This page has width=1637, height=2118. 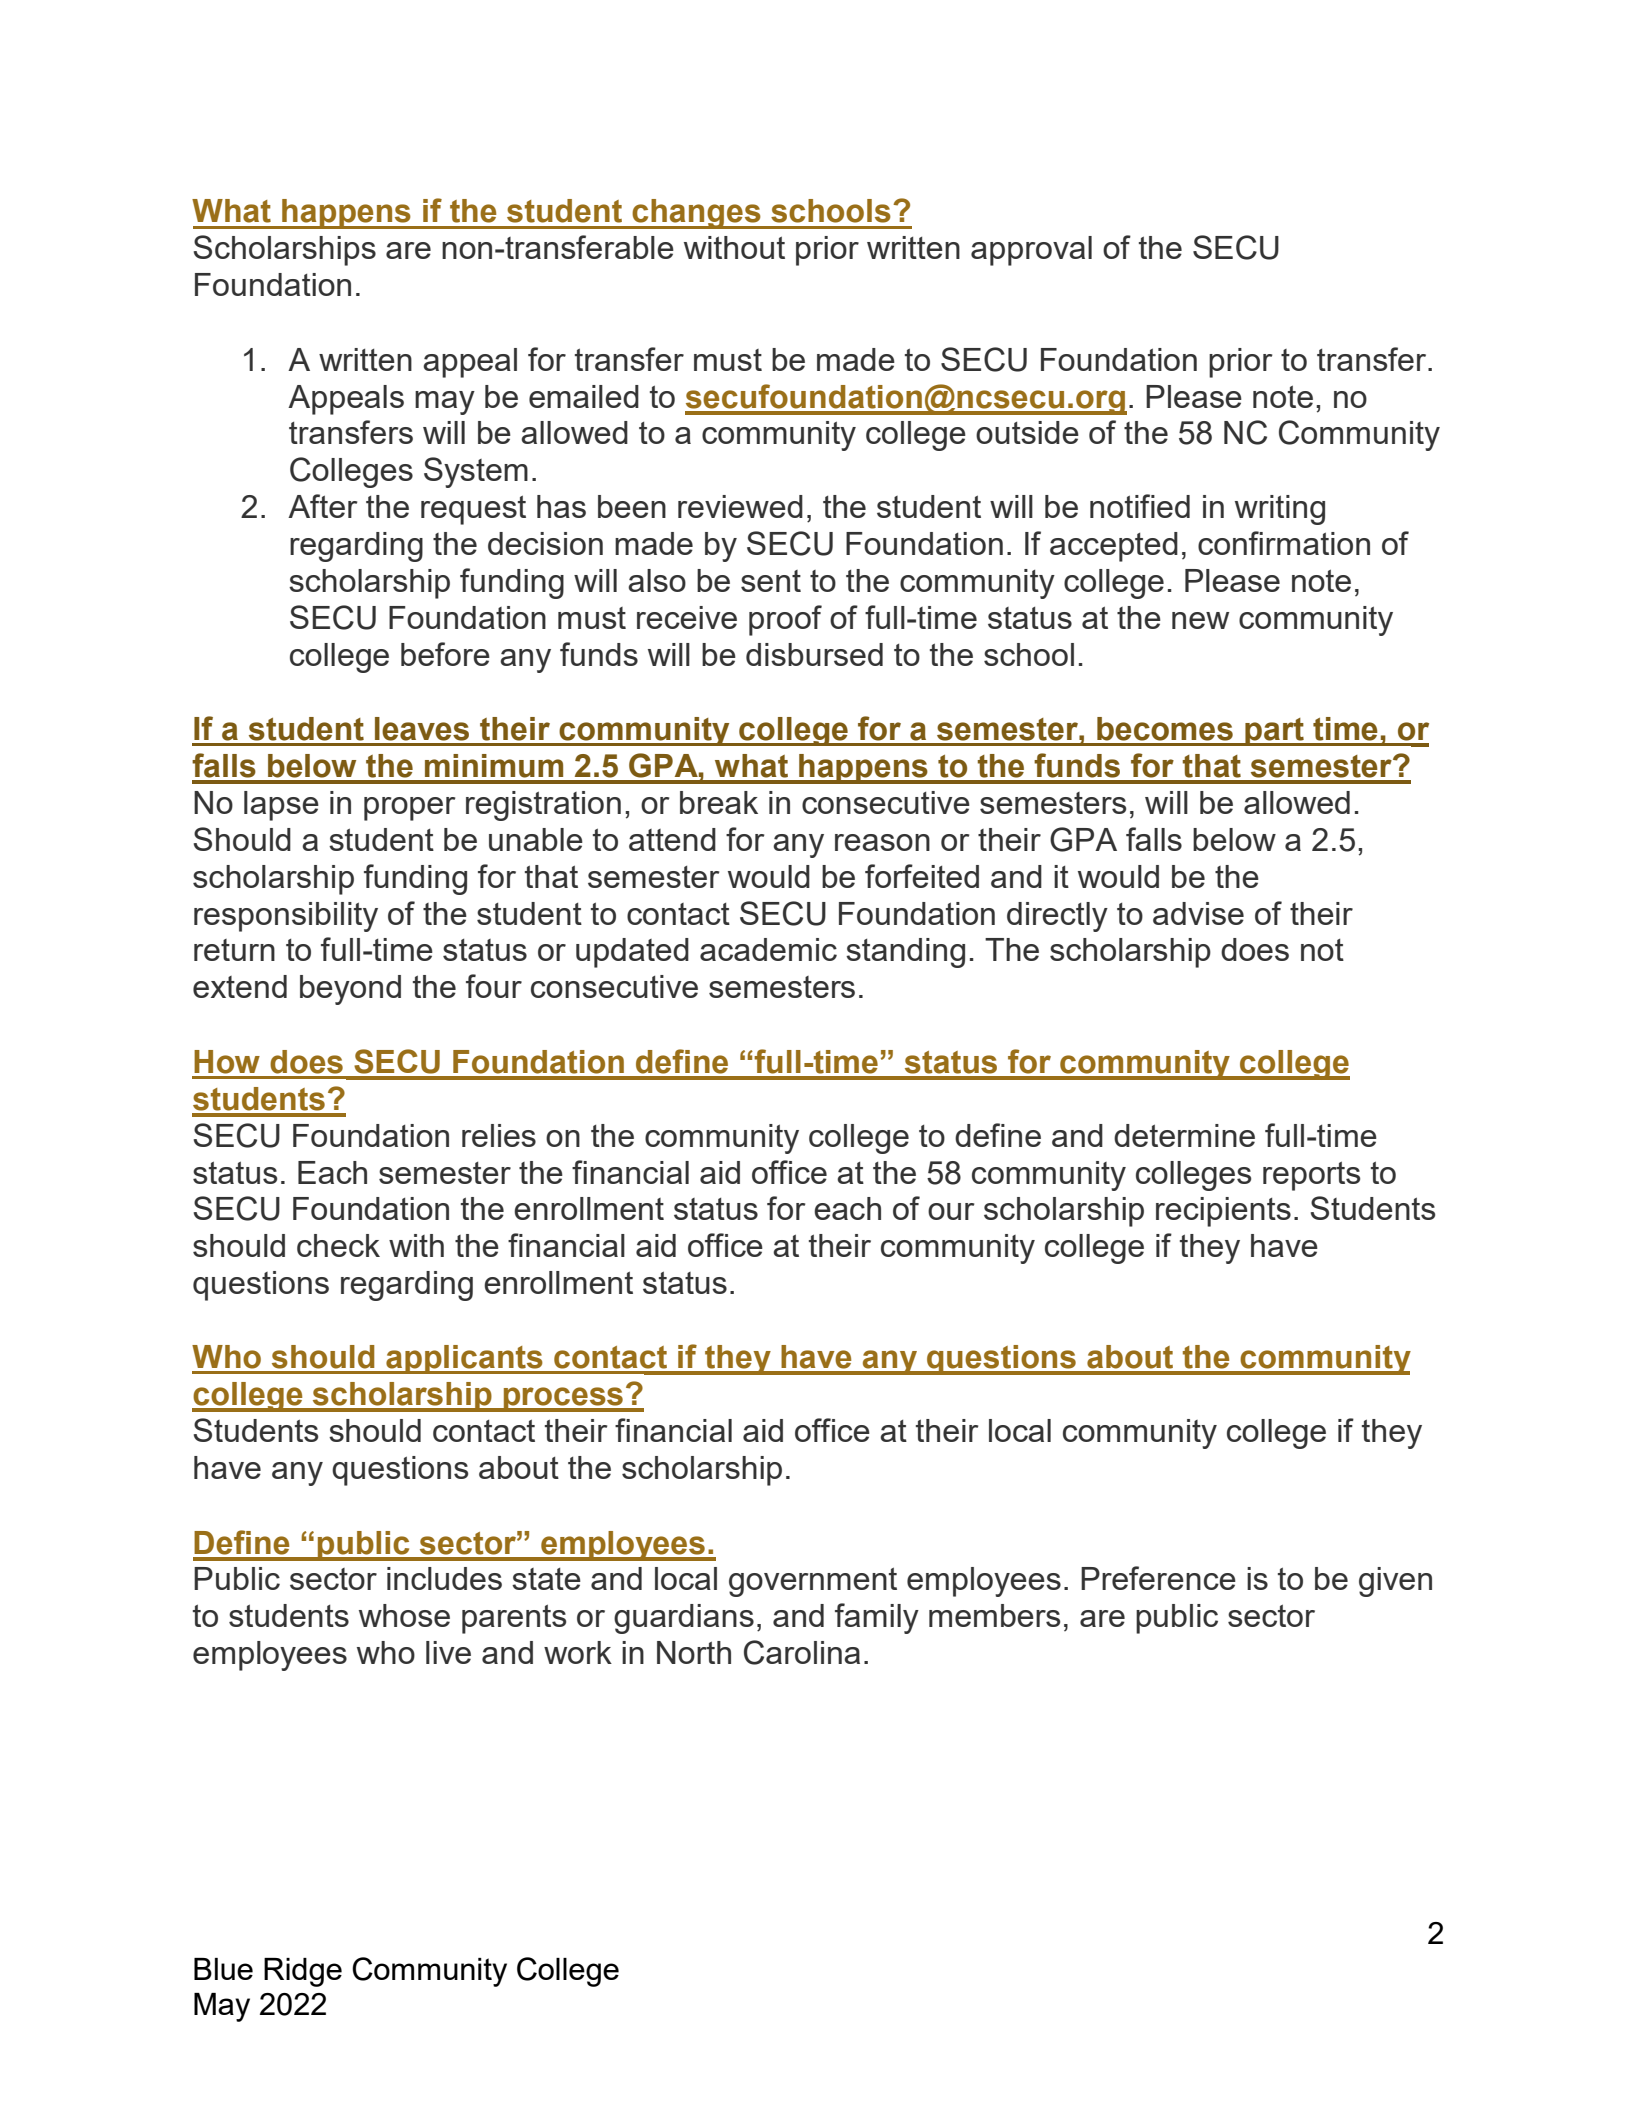 I want to click on given, so click(x=1395, y=1582).
